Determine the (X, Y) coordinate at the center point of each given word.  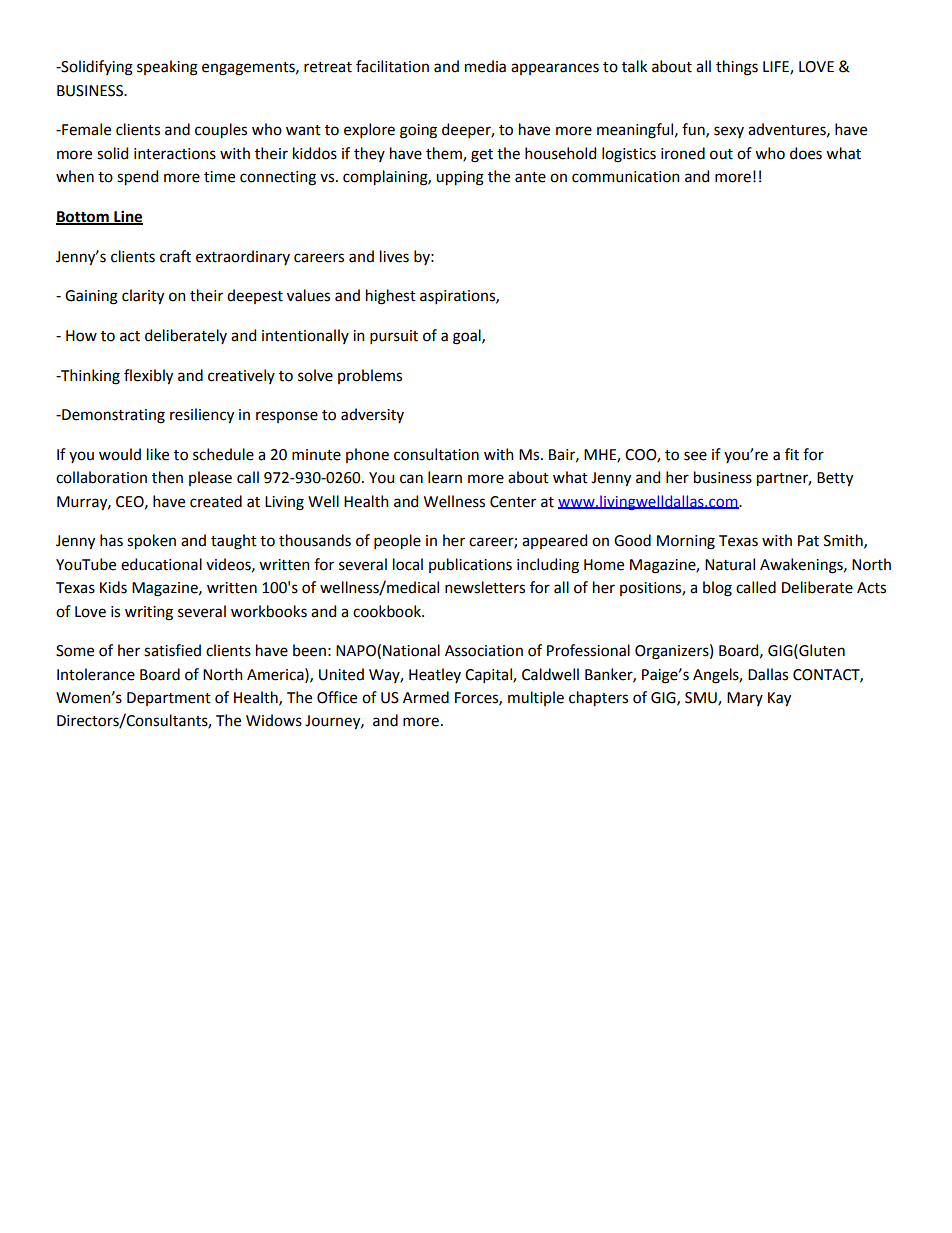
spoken (151, 541)
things (737, 68)
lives (394, 256)
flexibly (148, 376)
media (485, 66)
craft (175, 256)
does (806, 153)
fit (792, 454)
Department (169, 699)
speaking (167, 68)
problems (370, 376)
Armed (426, 697)
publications (470, 565)
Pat (808, 541)
